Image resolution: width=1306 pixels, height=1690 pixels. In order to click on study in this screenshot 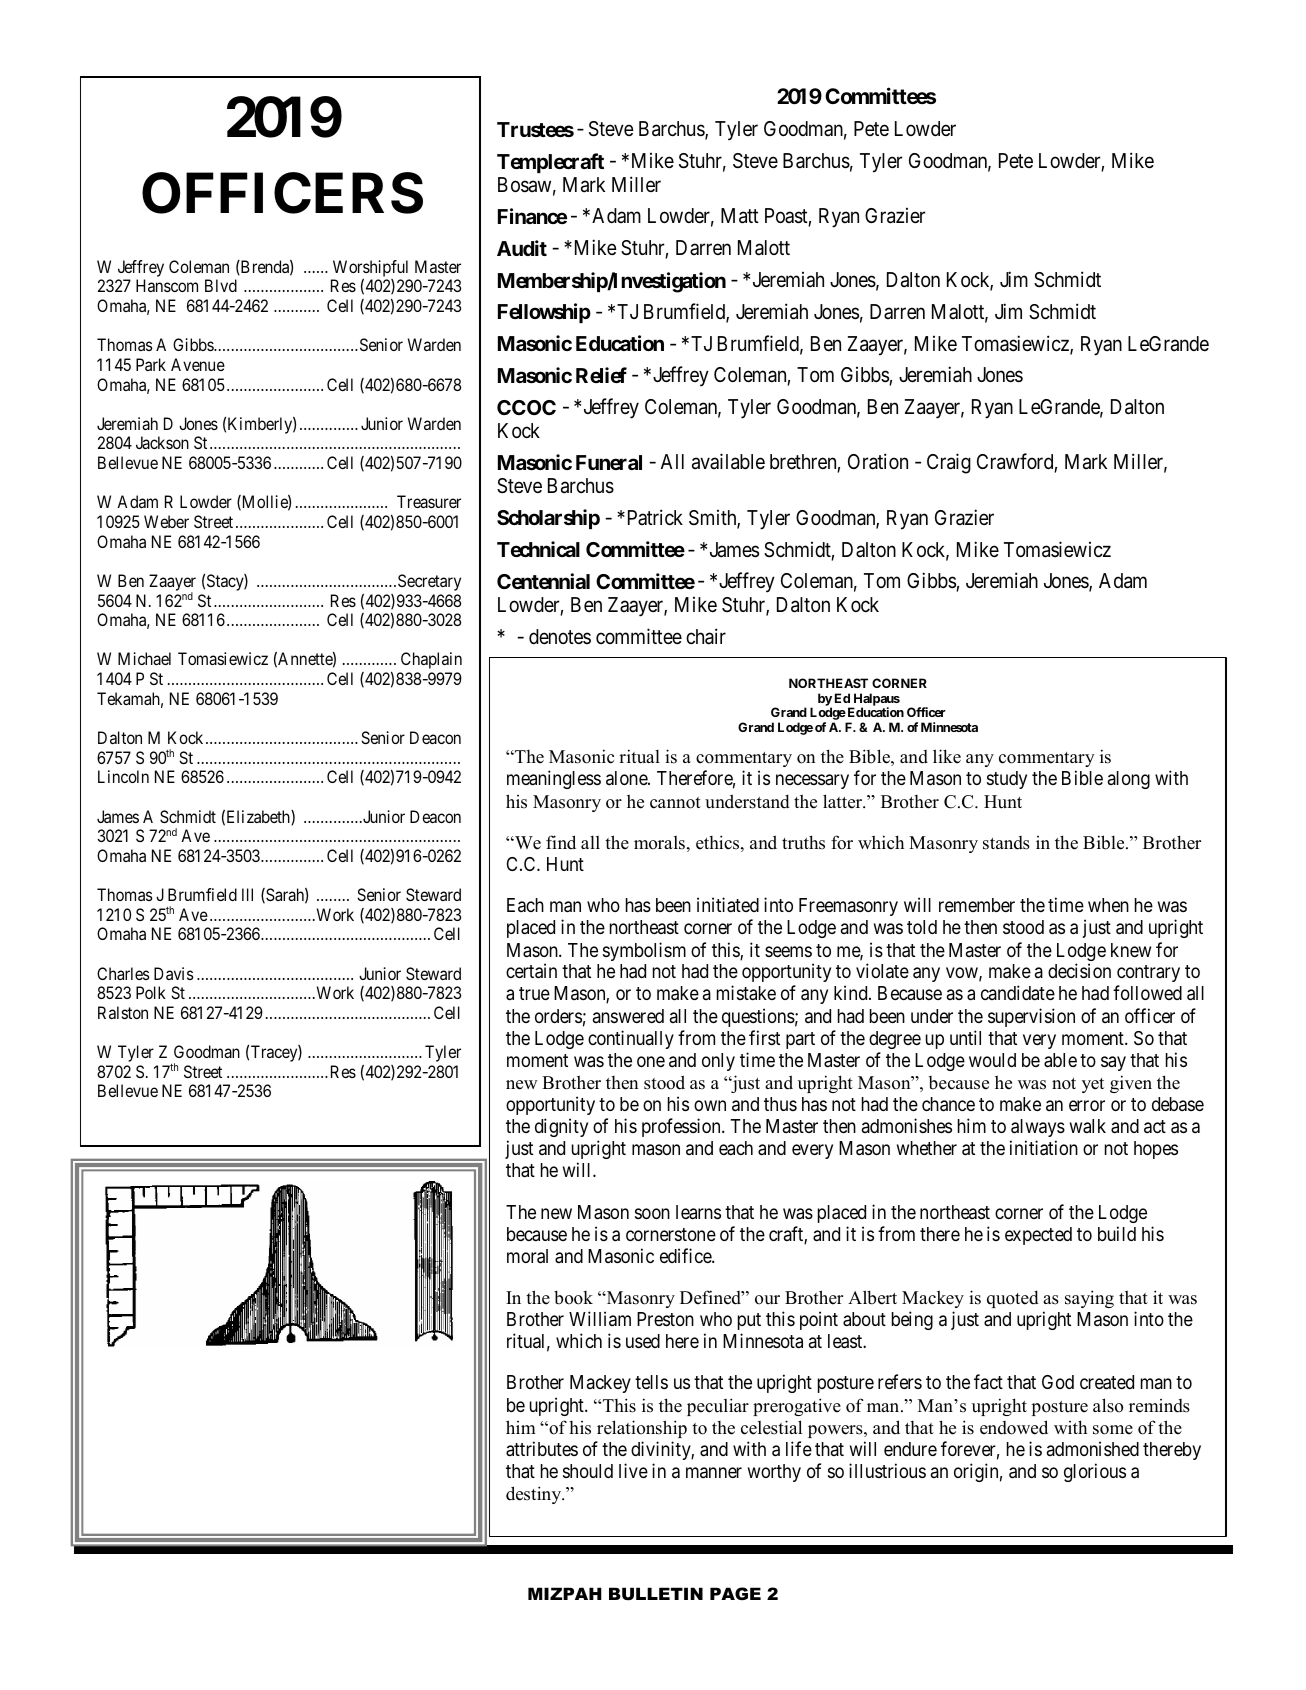, I will do `click(1007, 780)`.
